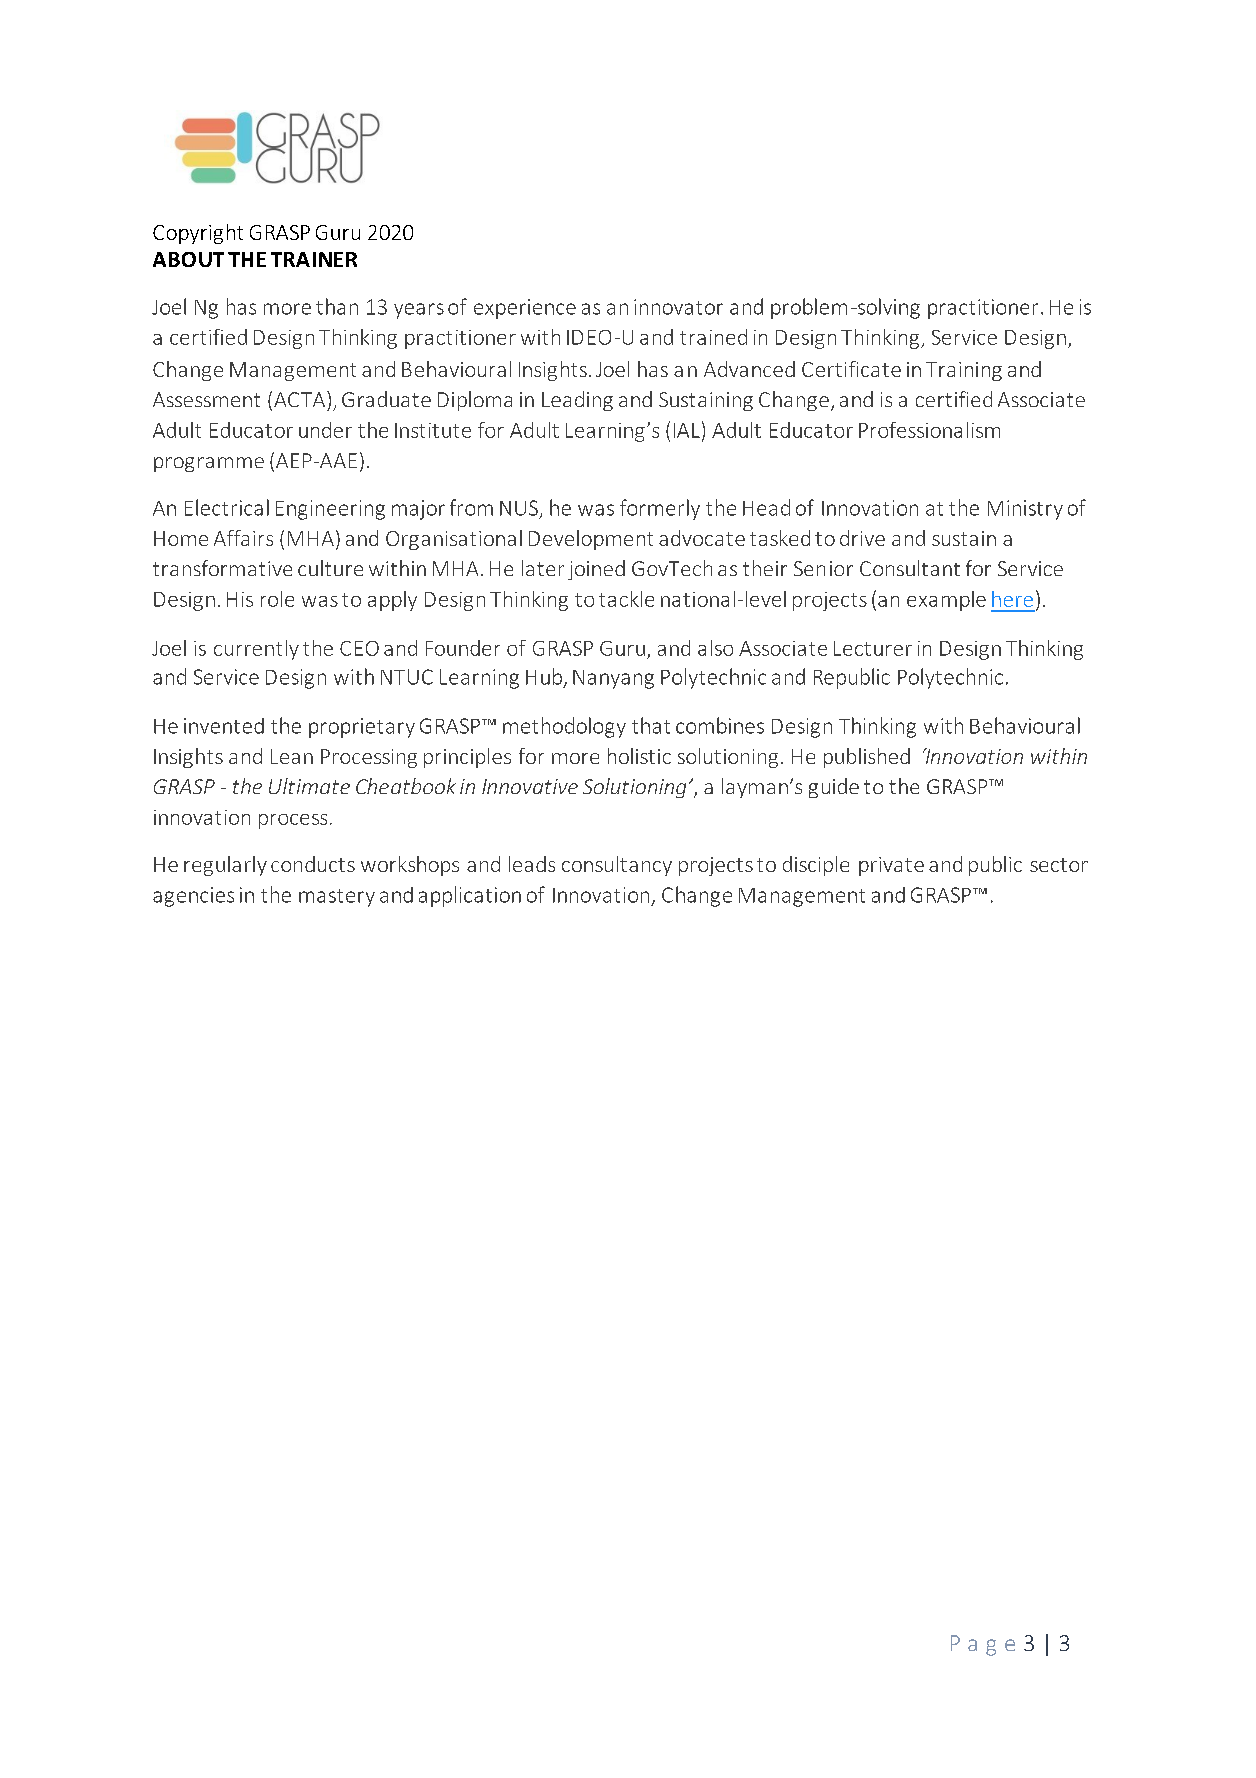  I want to click on TRAINER, so click(314, 259).
